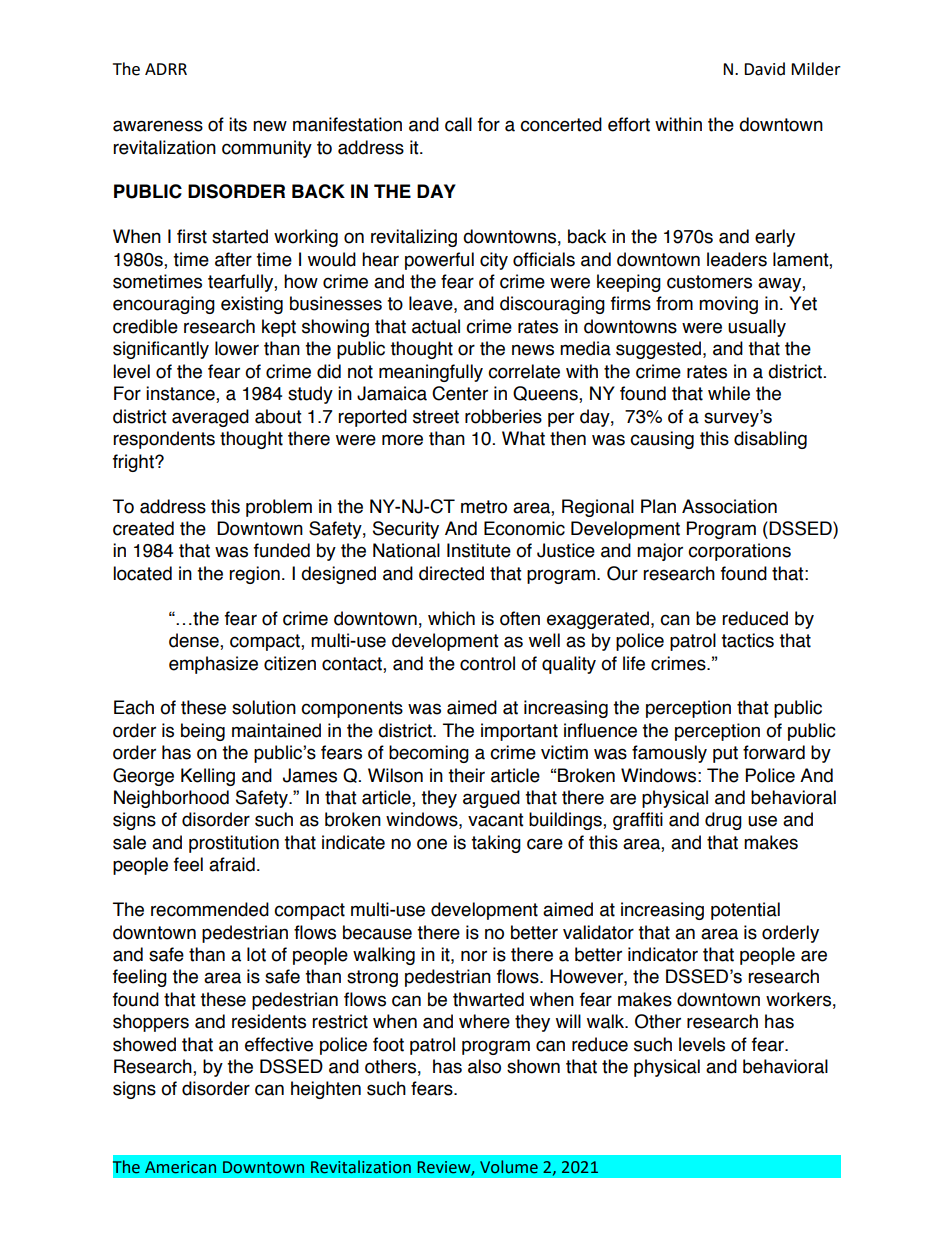  I want to click on shown, so click(533, 1066).
